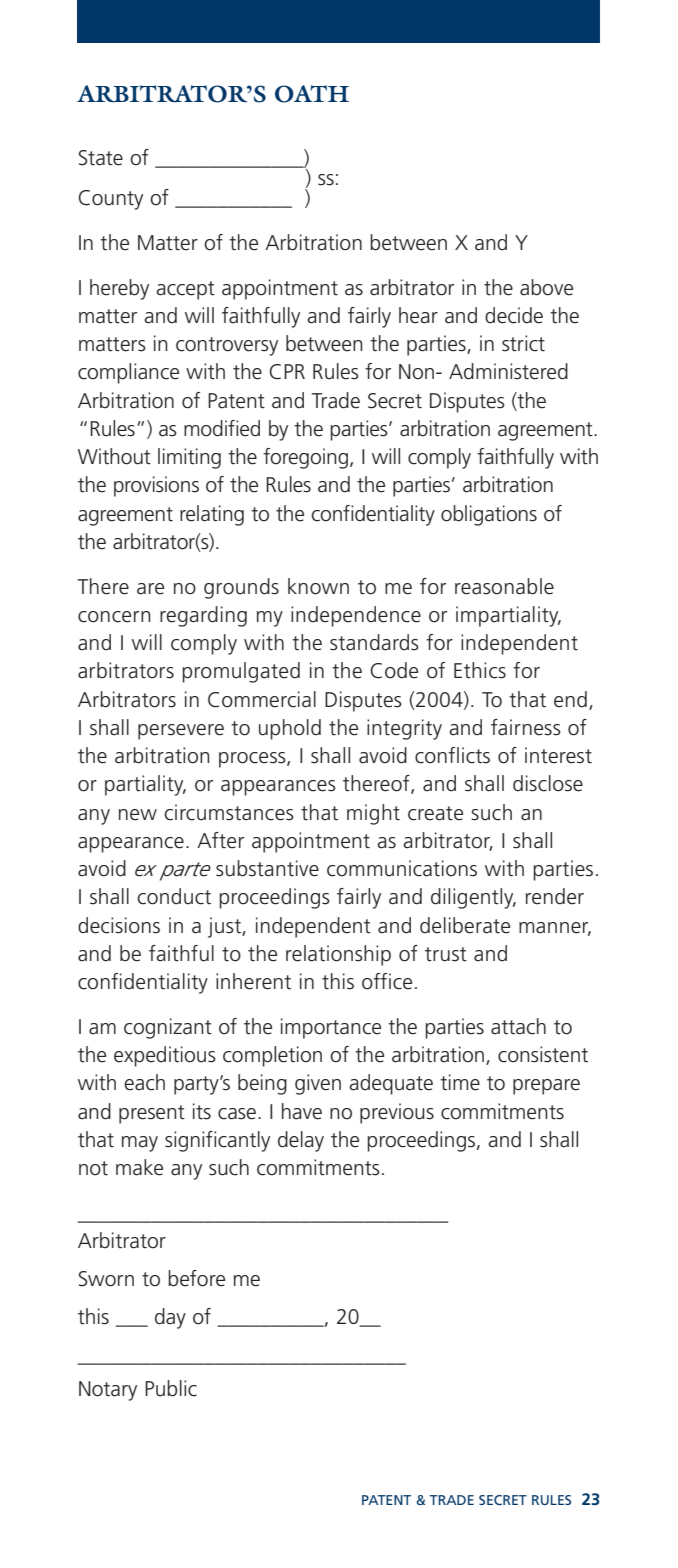 Image resolution: width=678 pixels, height=1568 pixels. What do you see at coordinates (546, 1087) in the document?
I see `prepare` at bounding box center [546, 1087].
